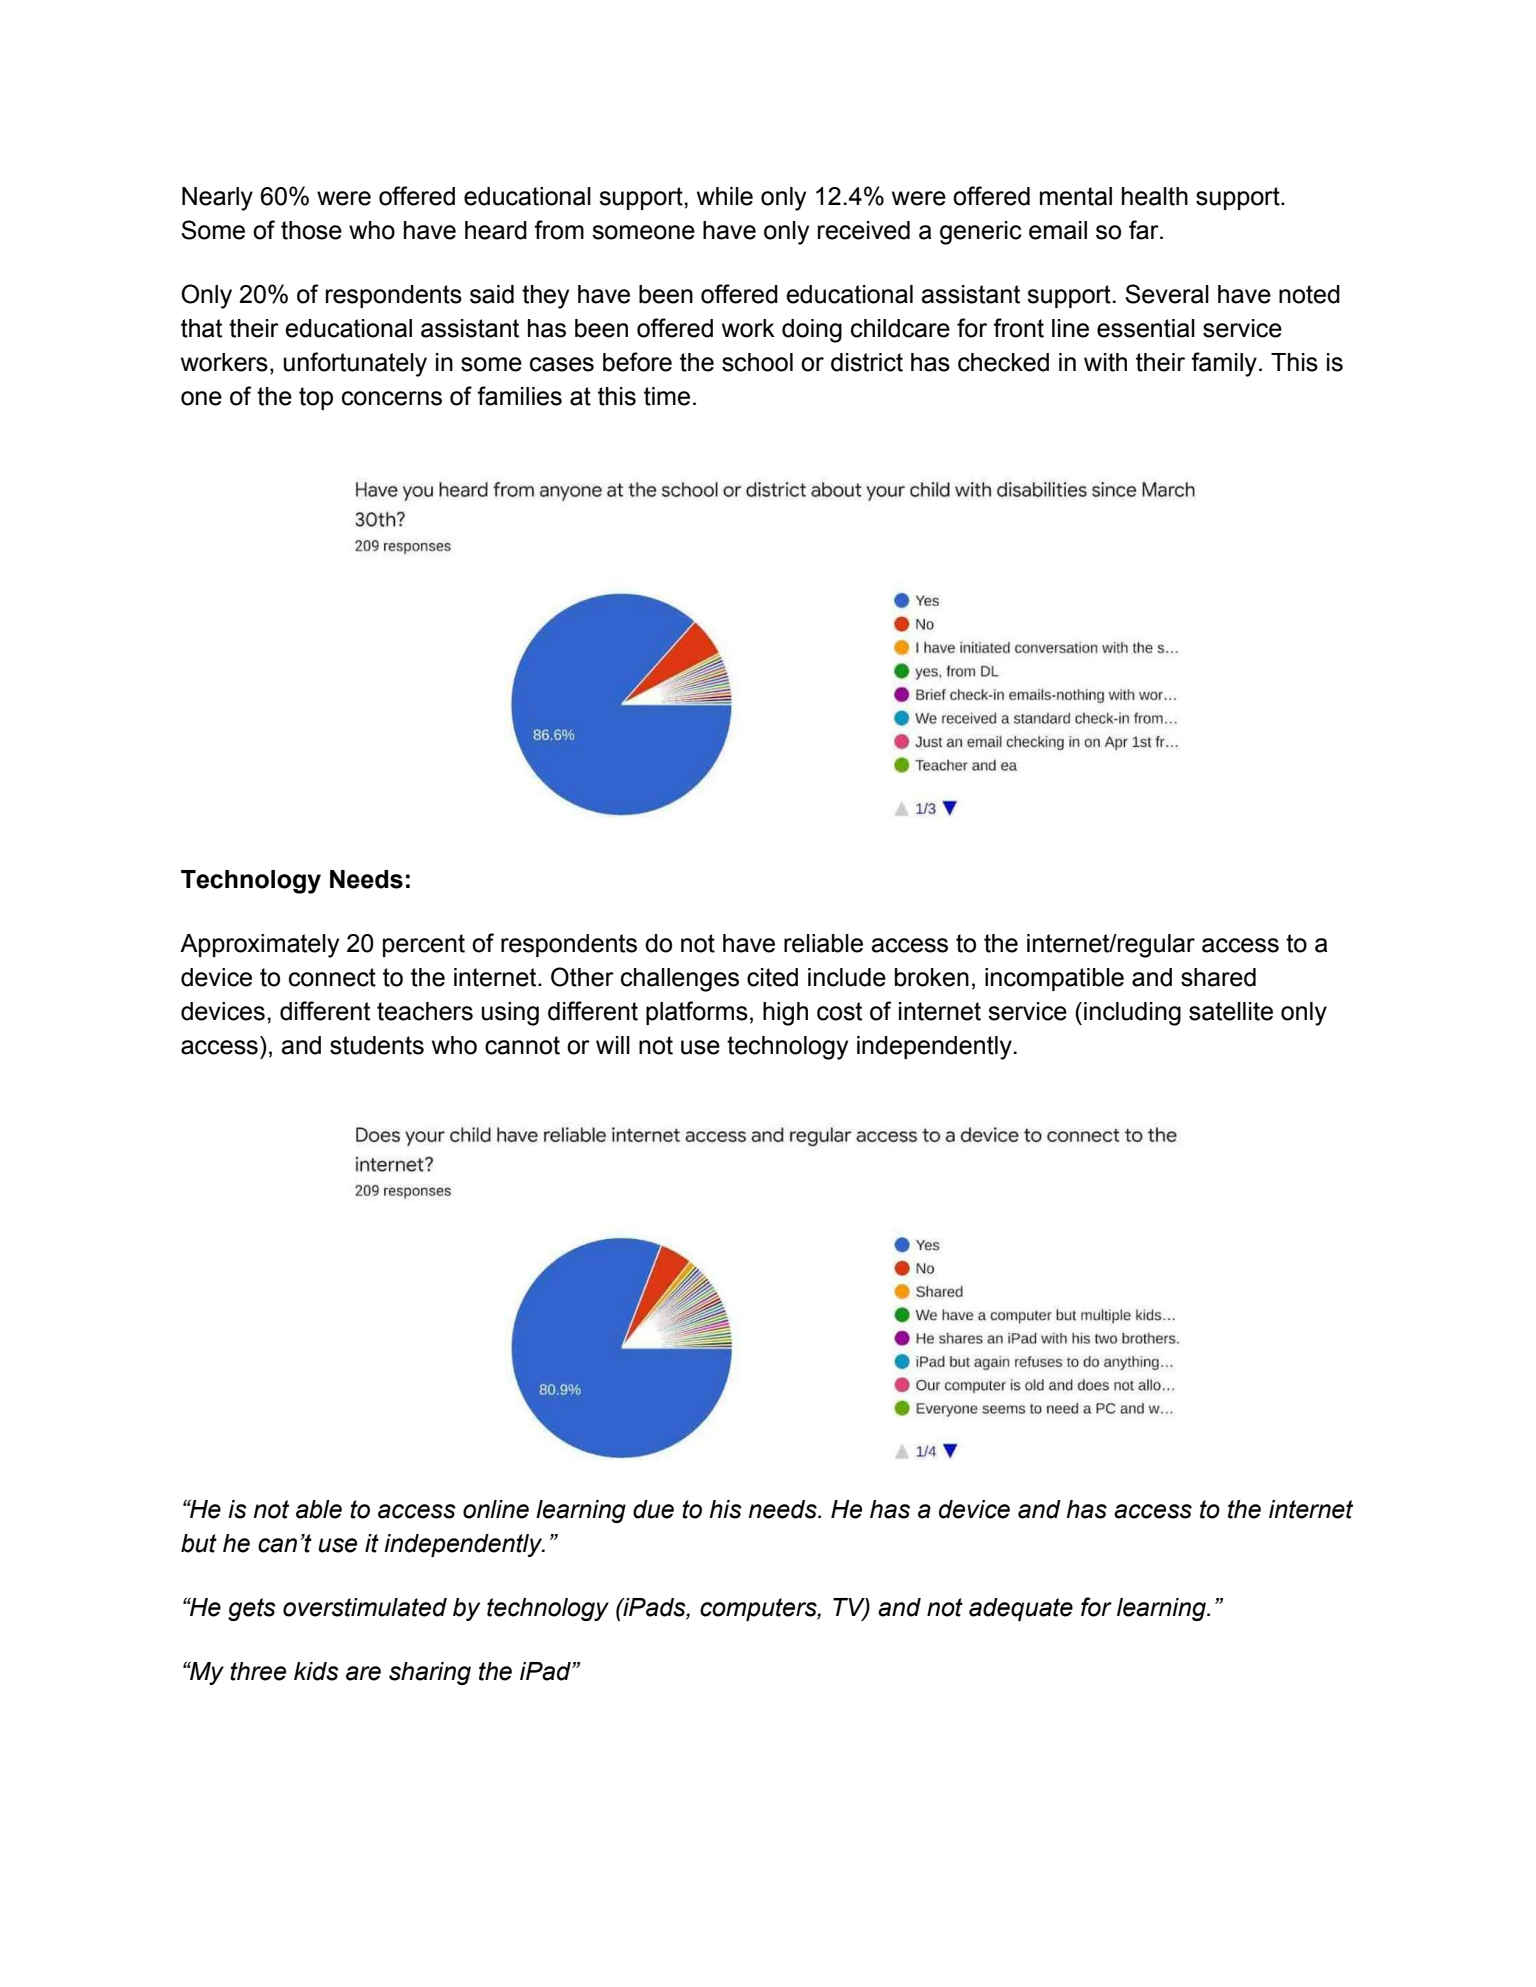 This document has width=1536, height=1987. Describe the element at coordinates (653, 1509) in the document. I see `due` at that location.
